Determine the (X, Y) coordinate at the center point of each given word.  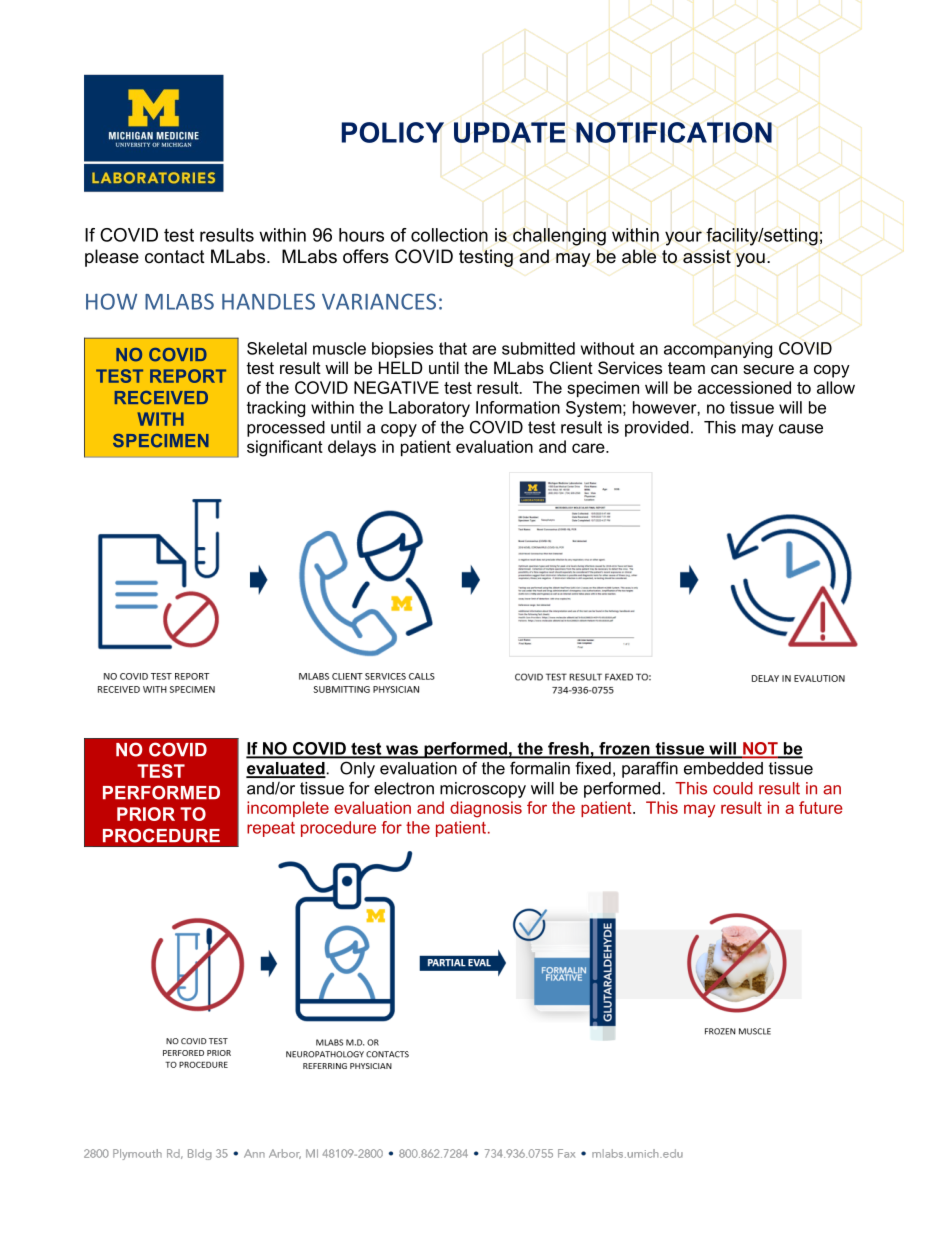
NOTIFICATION (674, 132)
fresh (568, 749)
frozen (624, 749)
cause (801, 429)
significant (285, 448)
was (402, 751)
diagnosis (486, 809)
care (589, 448)
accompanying (718, 350)
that (453, 348)
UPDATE (510, 132)
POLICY (393, 132)
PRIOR (146, 814)
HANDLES (268, 301)
